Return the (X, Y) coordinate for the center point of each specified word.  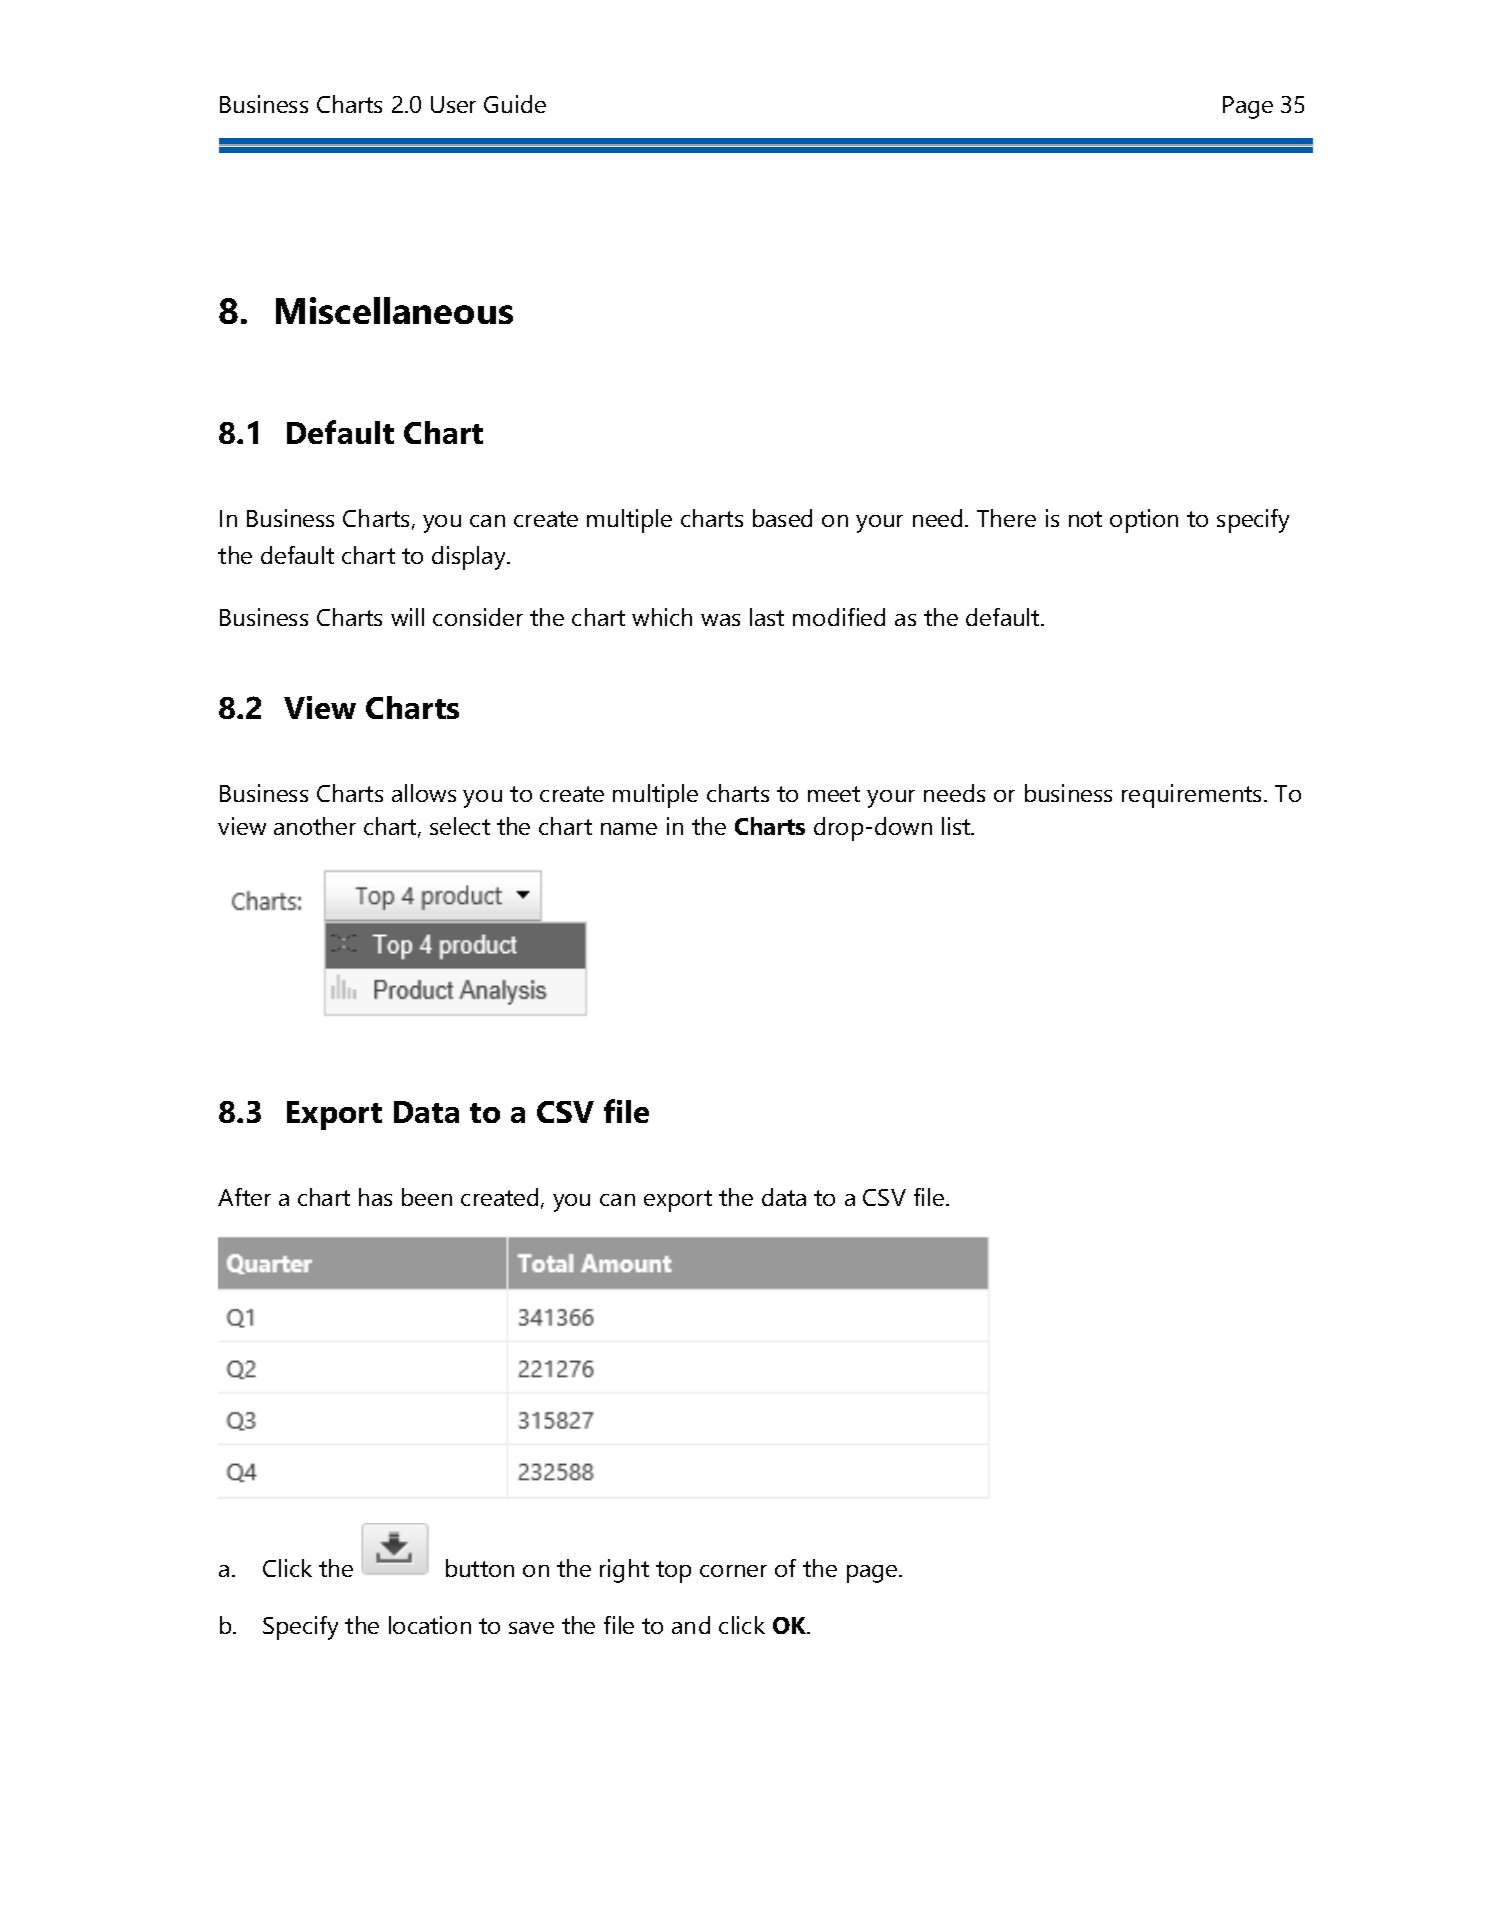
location (430, 1625)
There (1006, 518)
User (453, 104)
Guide (515, 104)
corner (733, 1571)
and (691, 1625)
